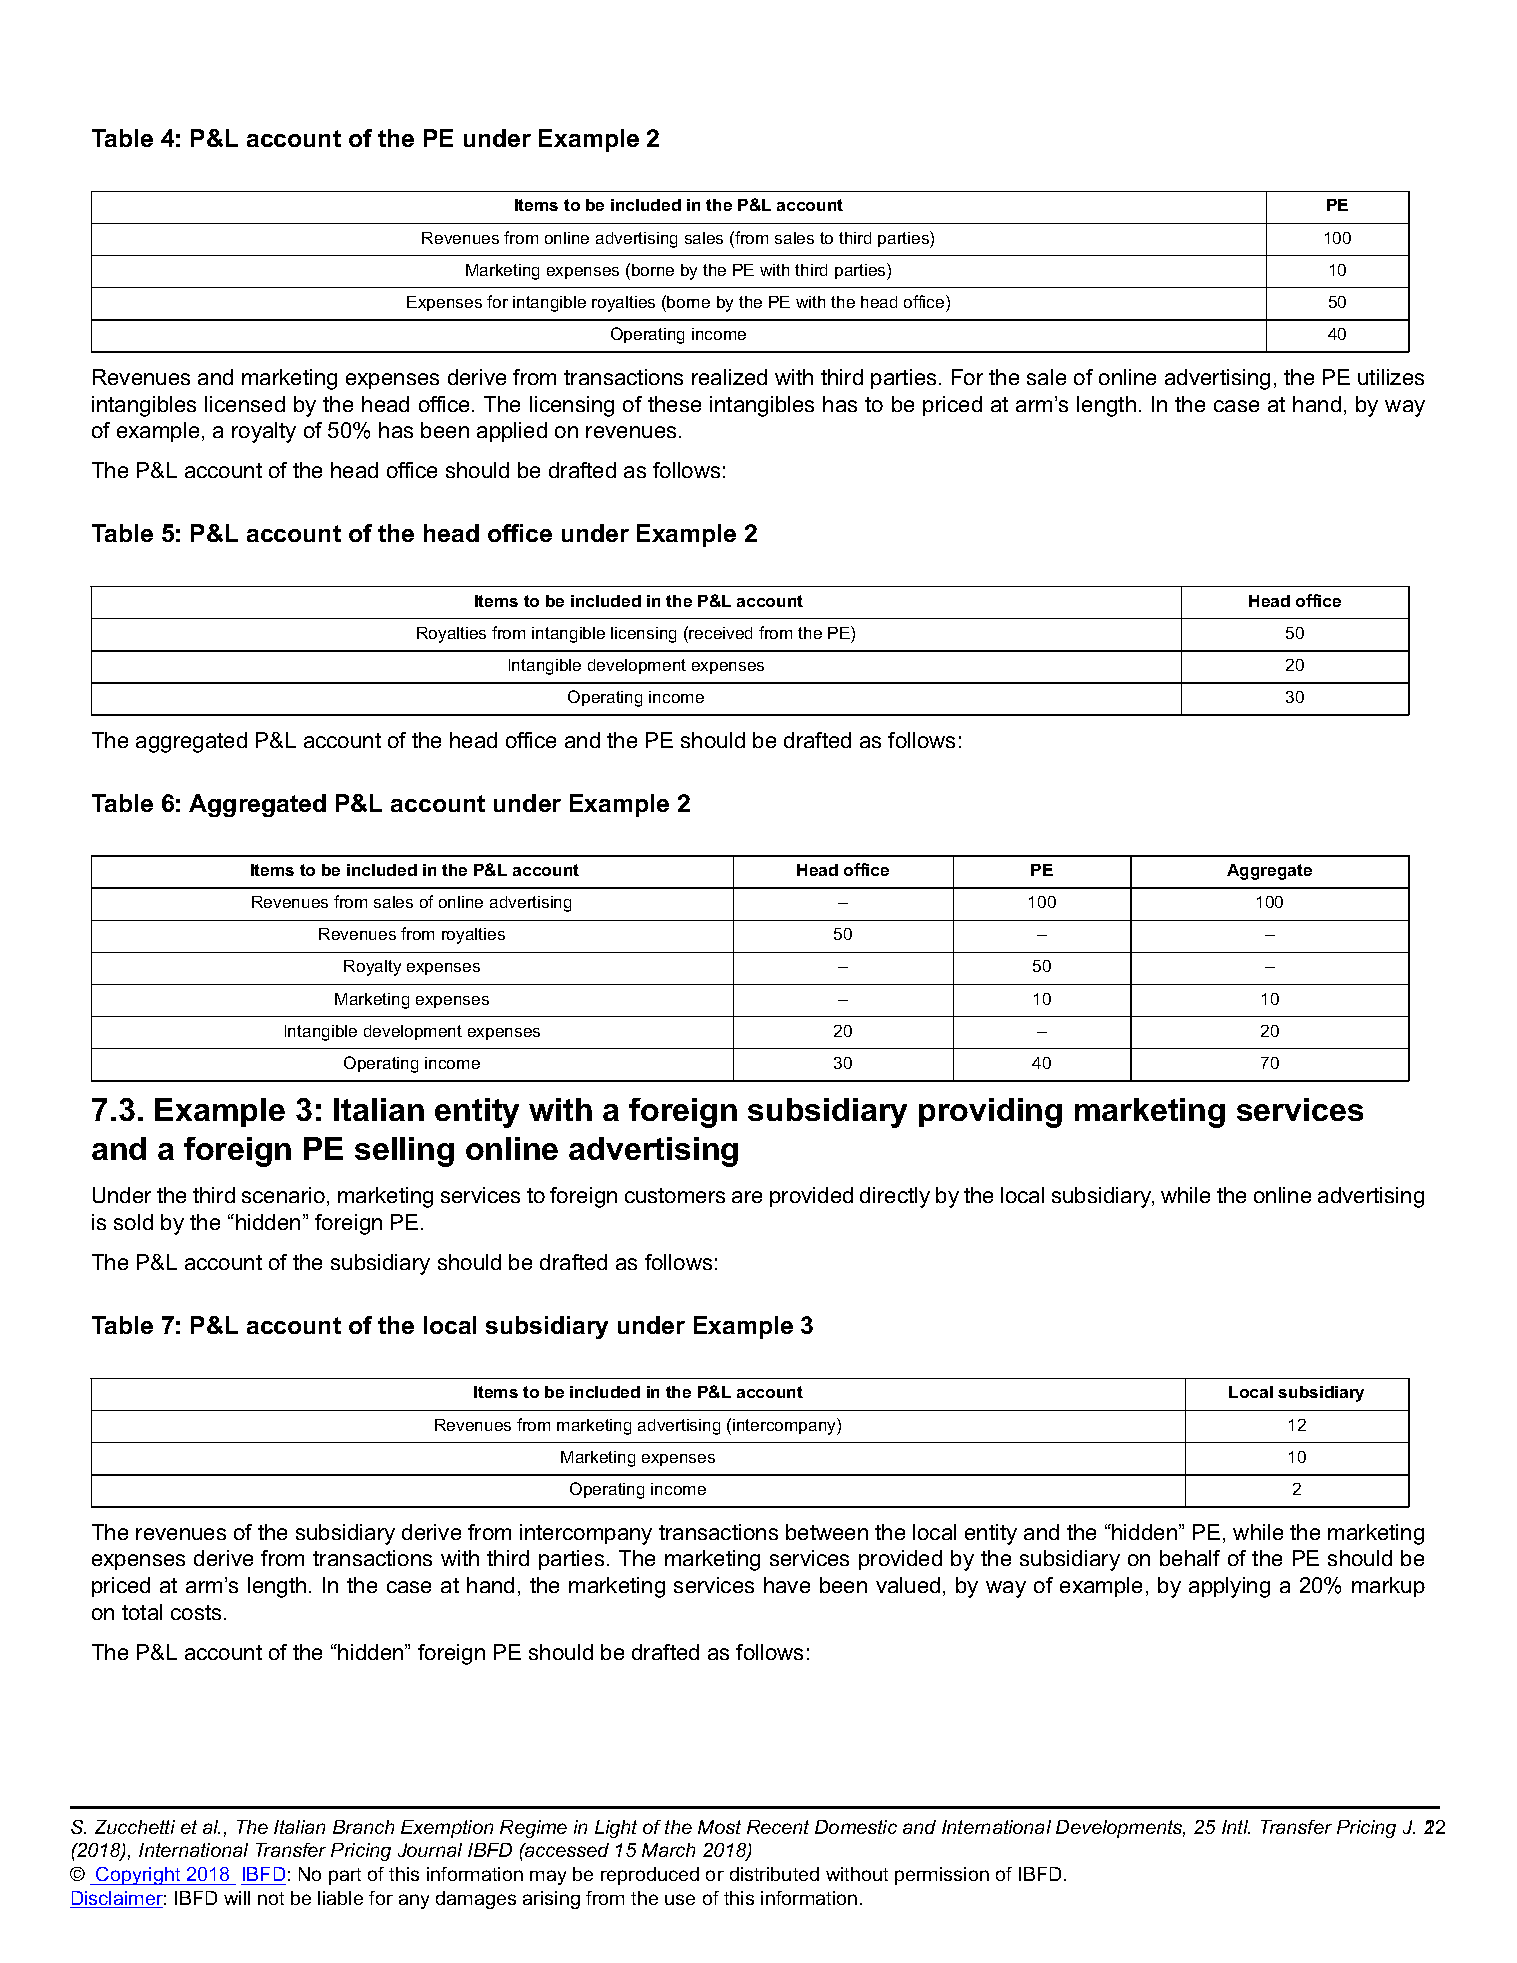  Describe the element at coordinates (774, 1874) in the screenshot. I see `distributed` at that location.
